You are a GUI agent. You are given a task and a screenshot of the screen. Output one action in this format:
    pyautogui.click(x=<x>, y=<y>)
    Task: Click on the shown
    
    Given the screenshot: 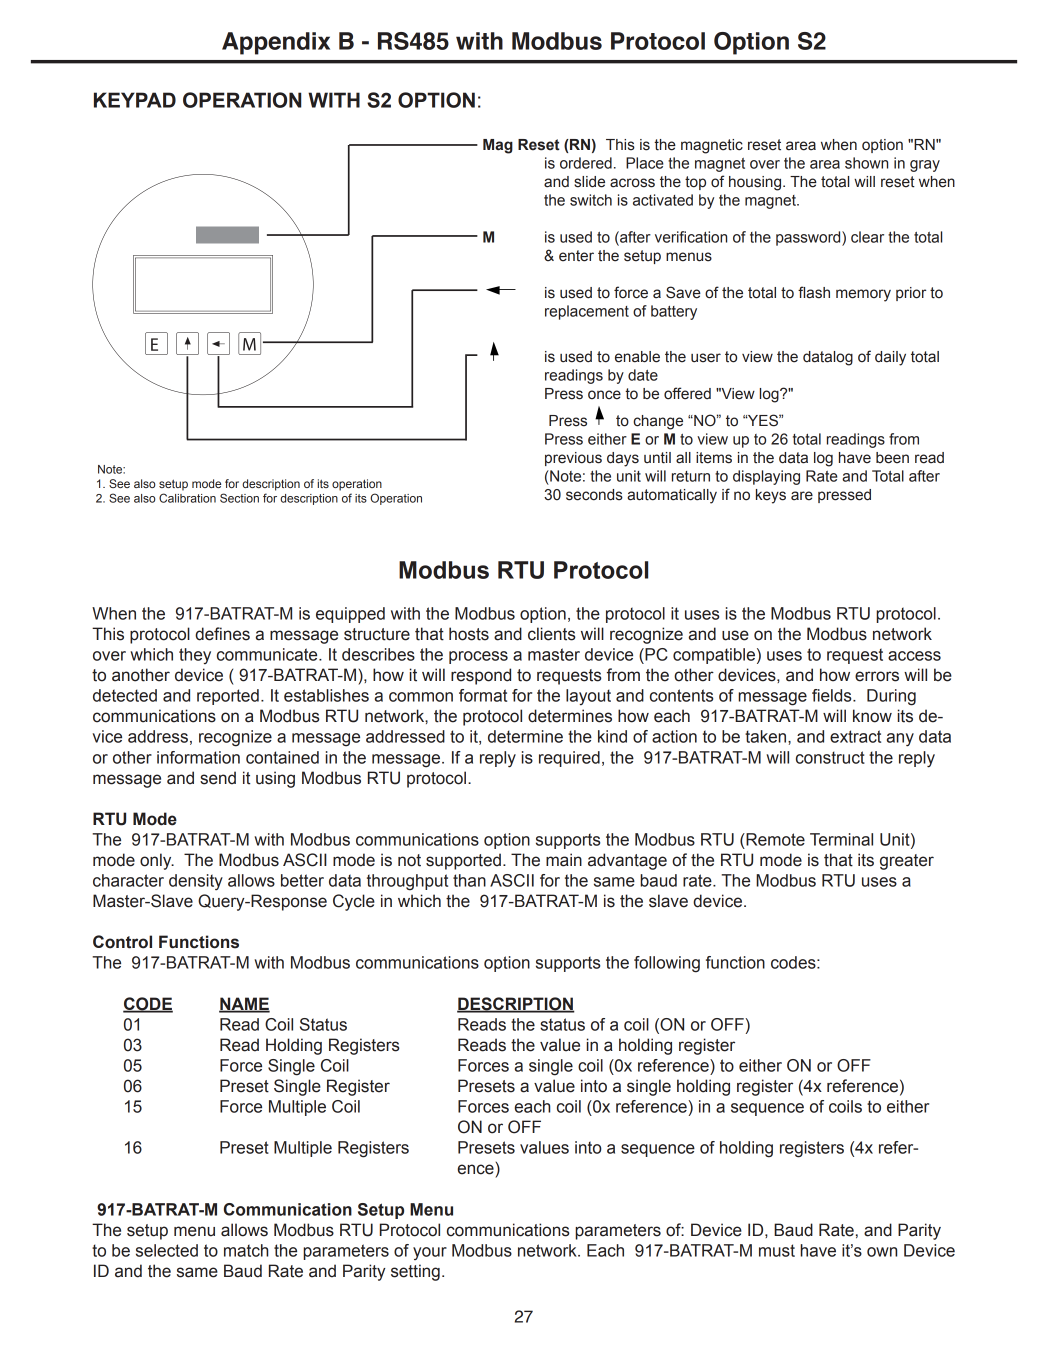 What is the action you would take?
    pyautogui.click(x=866, y=163)
